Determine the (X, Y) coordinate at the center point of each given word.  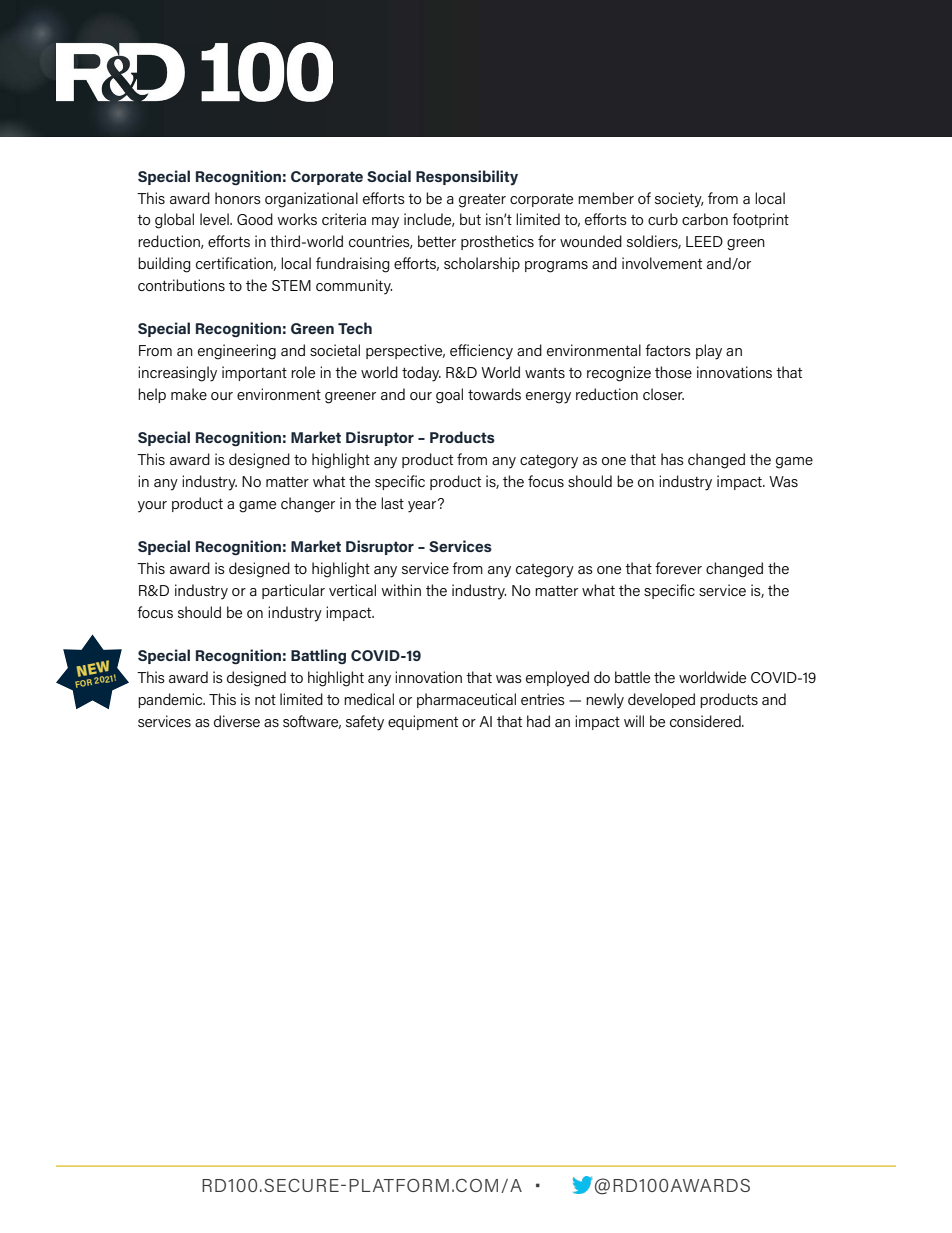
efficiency (481, 352)
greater (482, 201)
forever (678, 568)
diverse (237, 721)
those (673, 372)
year (423, 506)
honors (238, 198)
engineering (237, 352)
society (679, 200)
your (152, 507)
